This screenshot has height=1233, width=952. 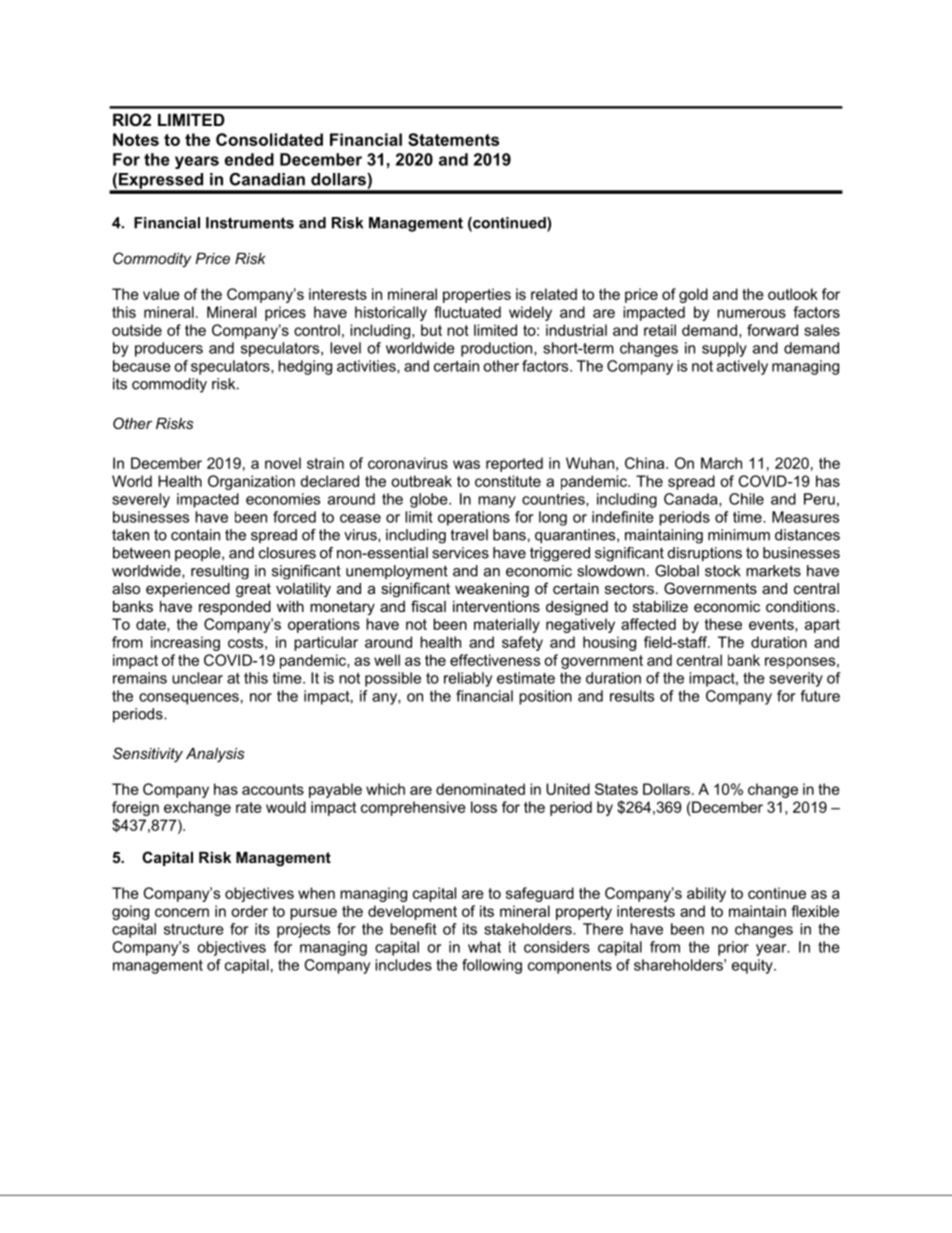 What do you see at coordinates (453, 139) in the screenshot?
I see `Statements` at bounding box center [453, 139].
